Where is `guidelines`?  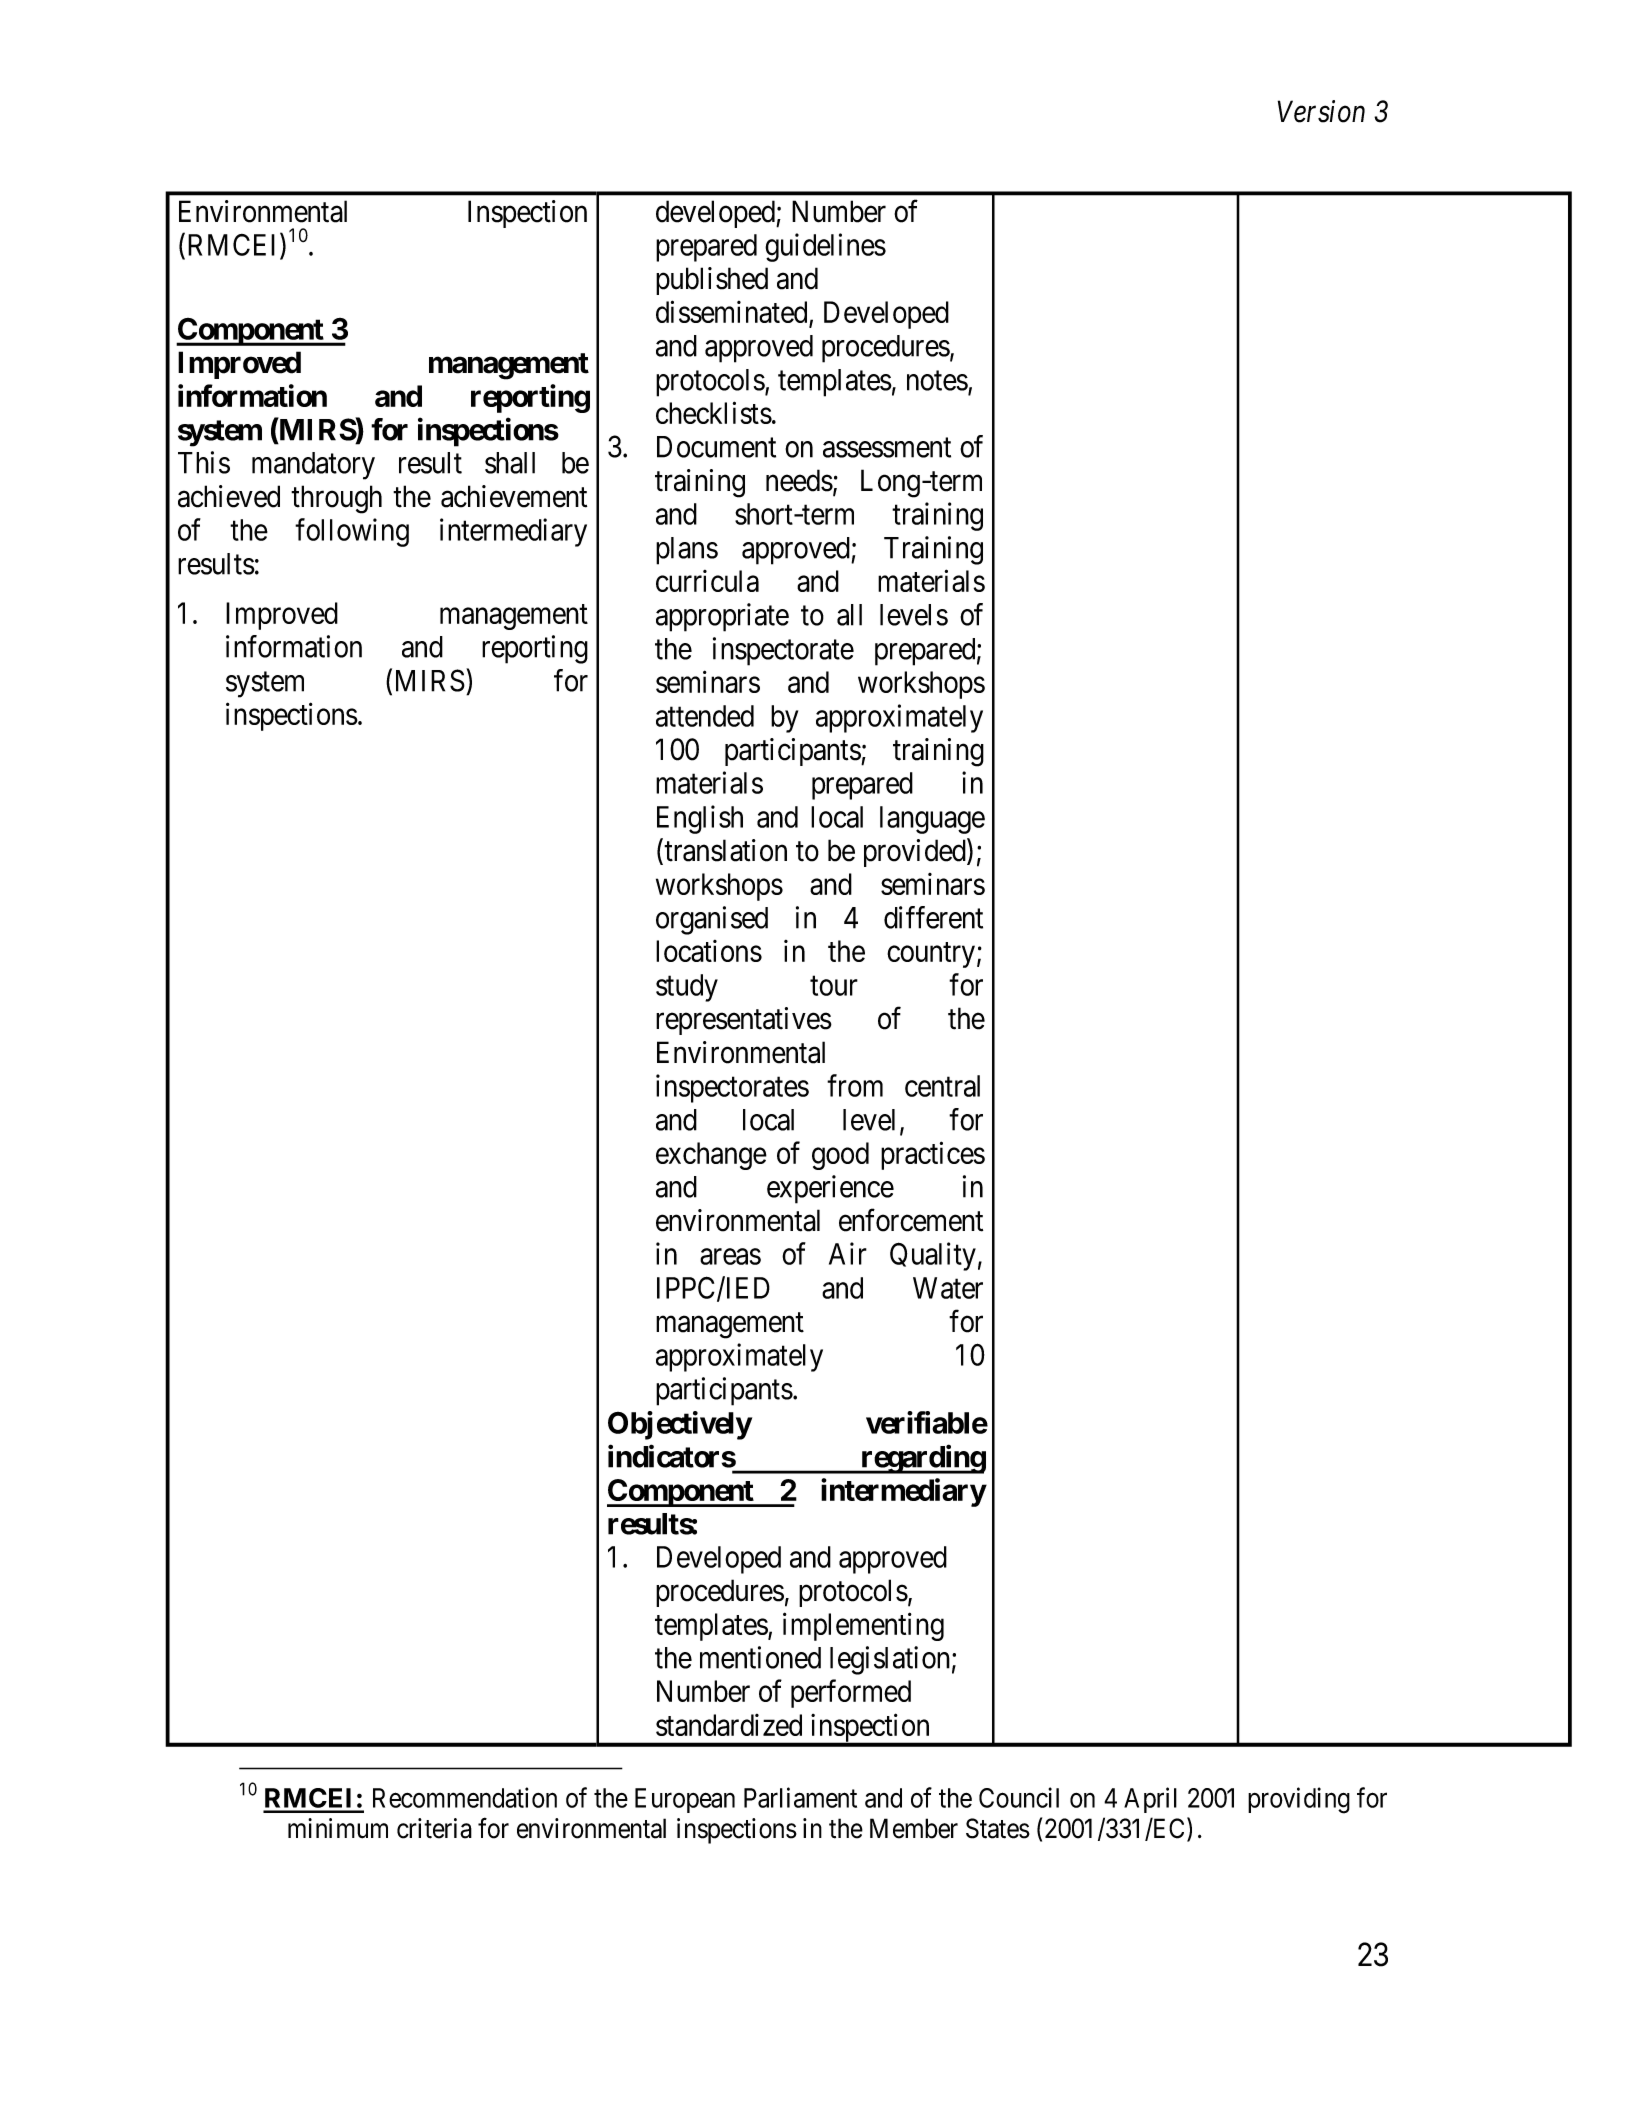
guidelines is located at coordinates (825, 247).
